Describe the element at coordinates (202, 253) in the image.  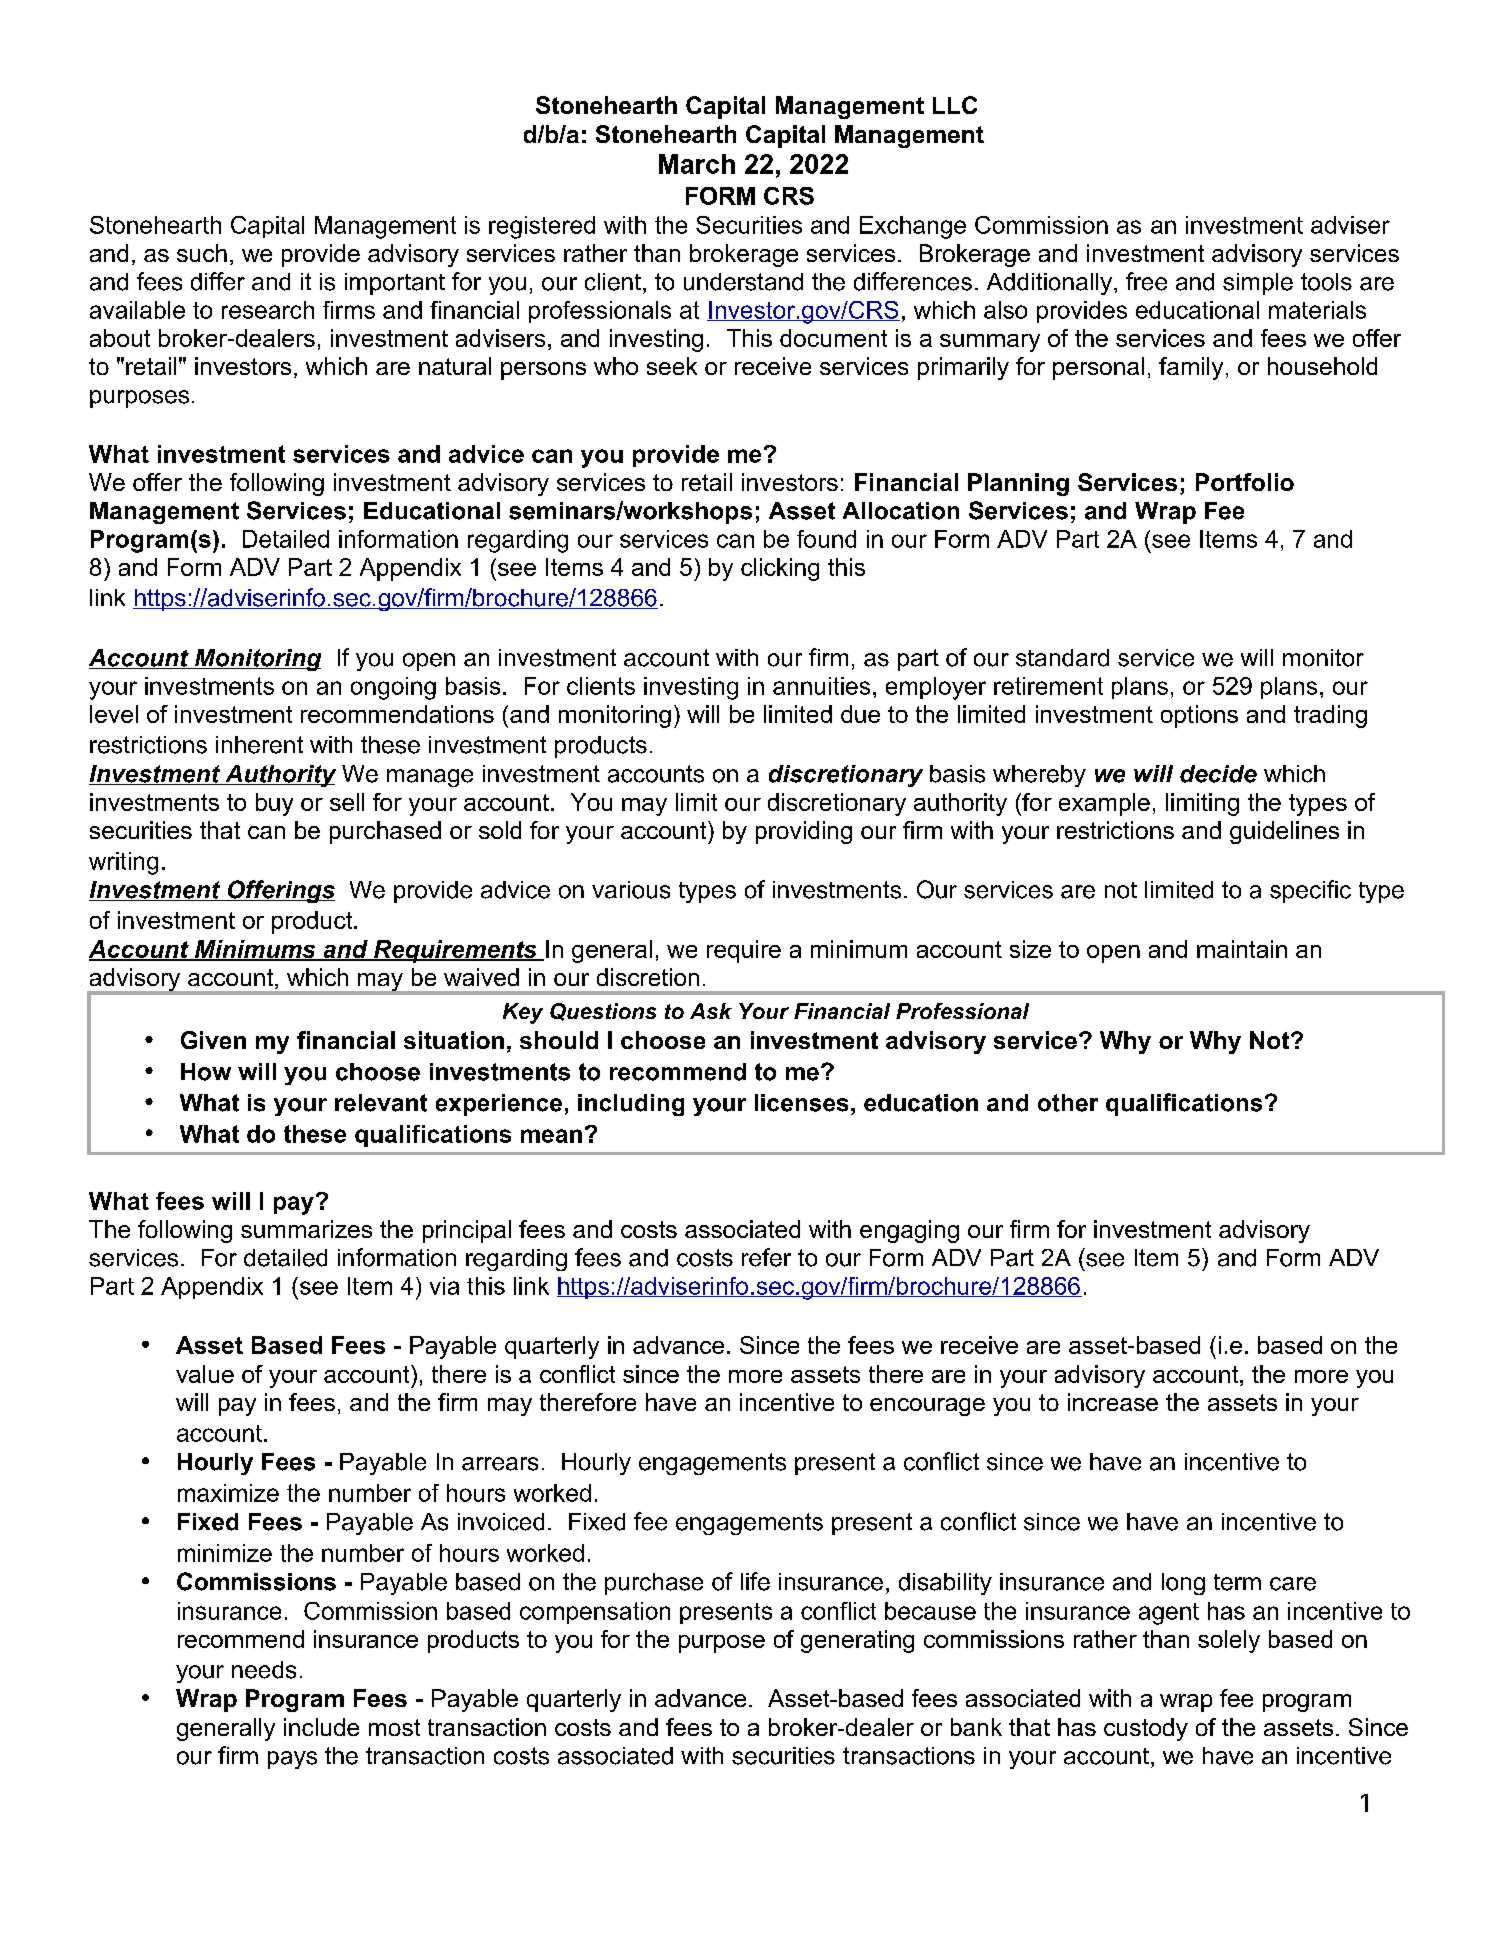
I see `such` at that location.
